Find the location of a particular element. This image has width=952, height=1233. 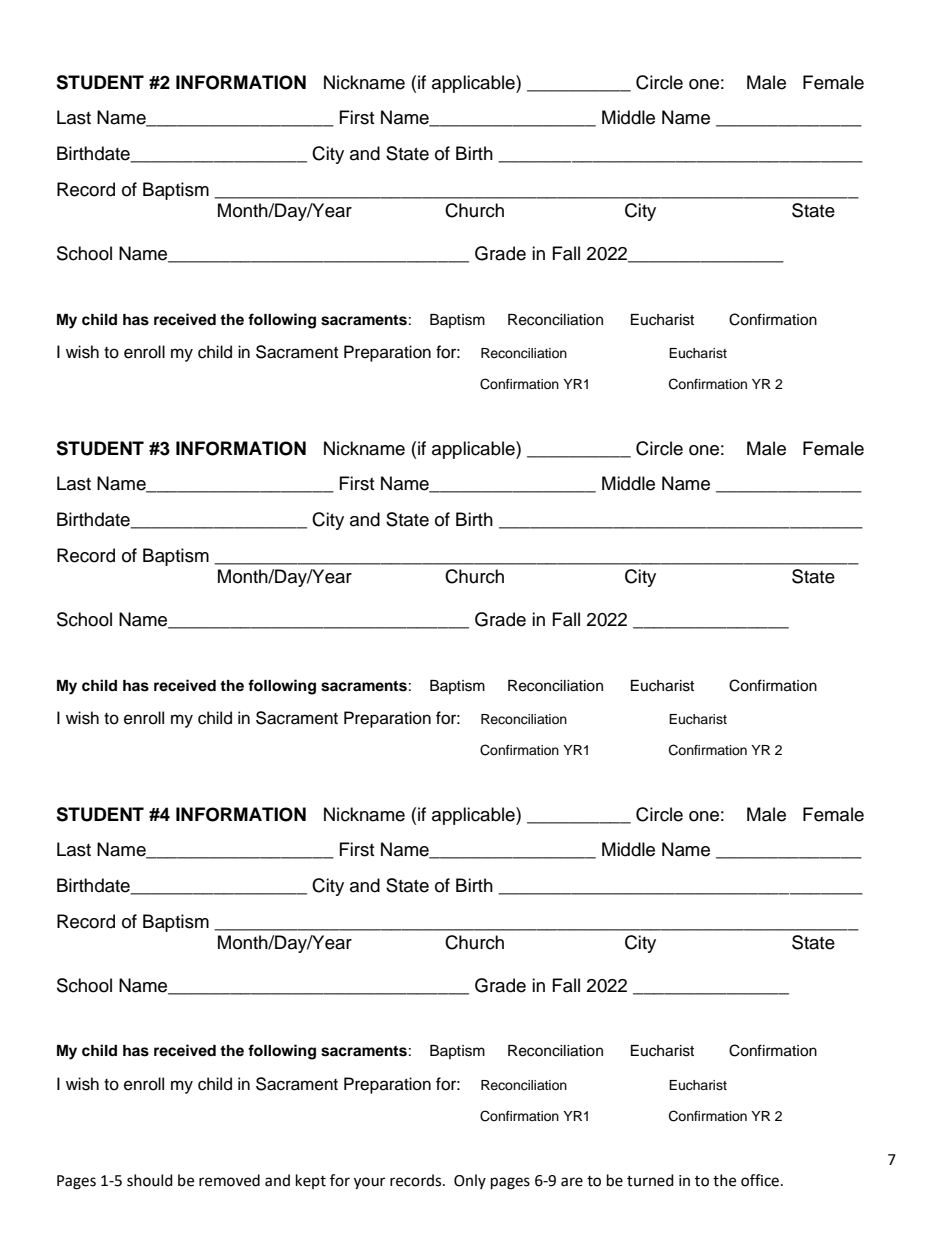

office is located at coordinates (761, 1180).
